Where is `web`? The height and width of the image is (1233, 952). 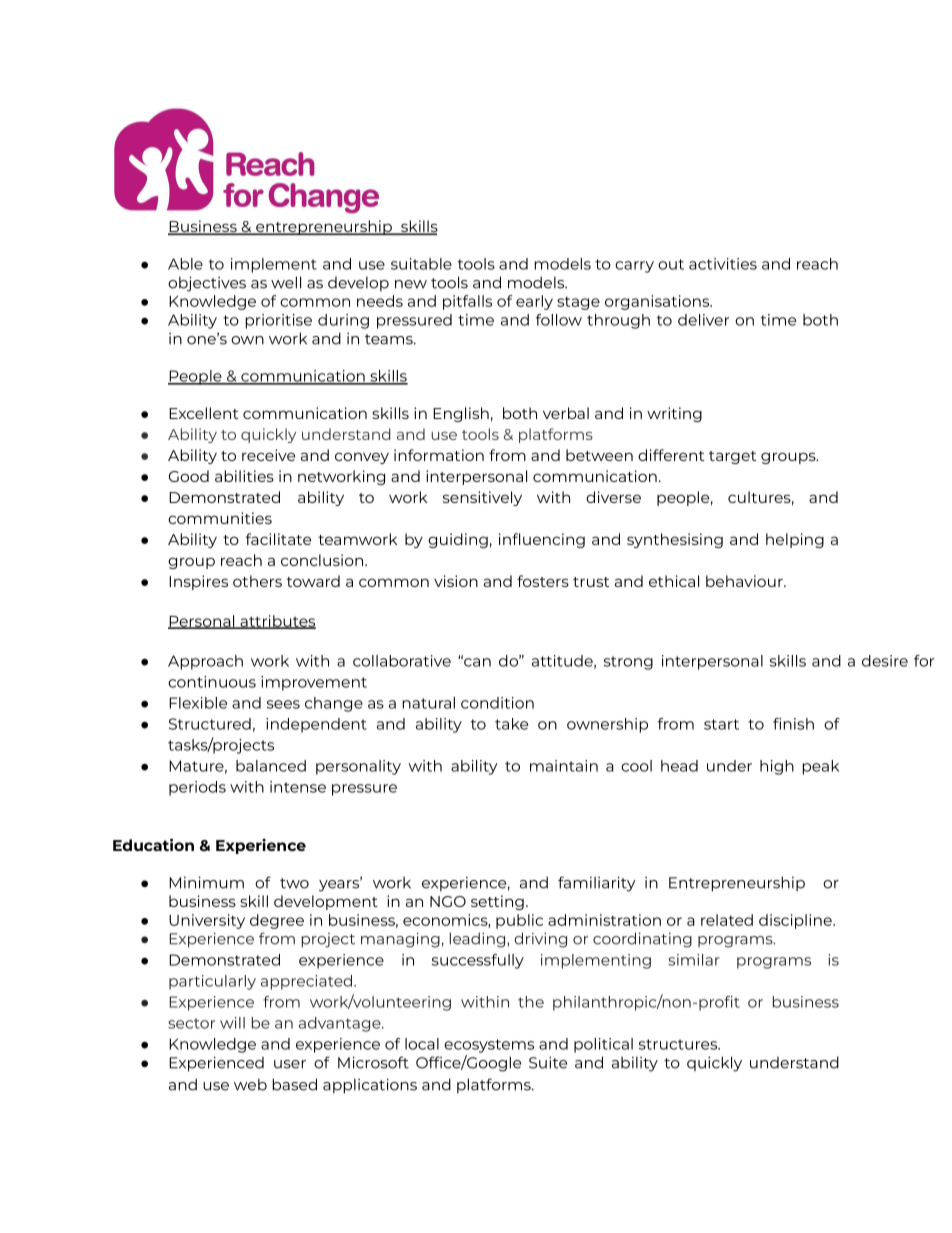 web is located at coordinates (250, 1084).
